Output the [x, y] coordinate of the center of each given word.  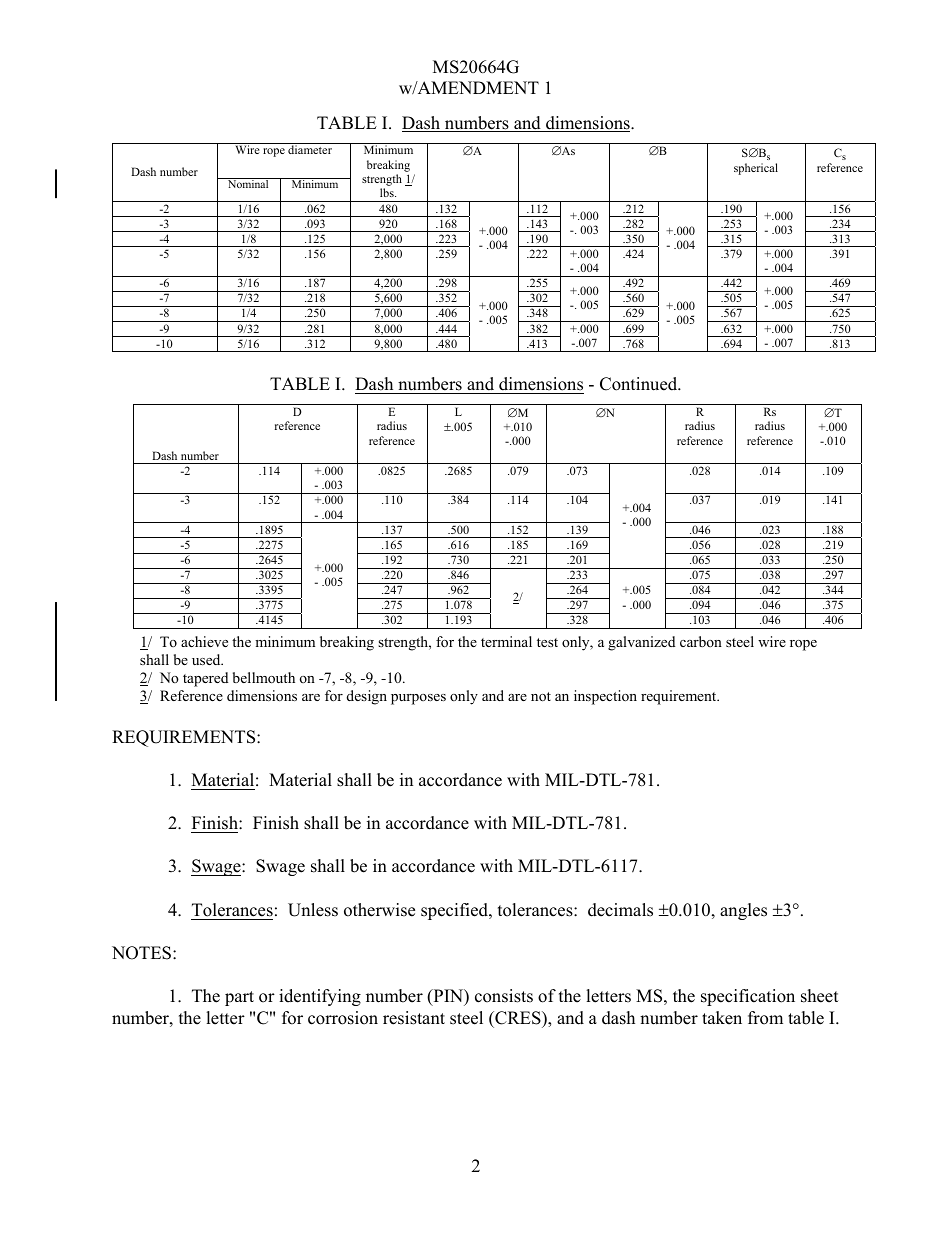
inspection [605, 697]
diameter [310, 149]
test [547, 642]
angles [743, 911]
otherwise [379, 910]
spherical [756, 169]
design [367, 697]
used [207, 659]
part [239, 998]
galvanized [641, 643]
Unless [313, 910]
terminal [506, 641]
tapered [205, 679]
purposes [418, 699]
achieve [204, 641]
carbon [701, 641]
